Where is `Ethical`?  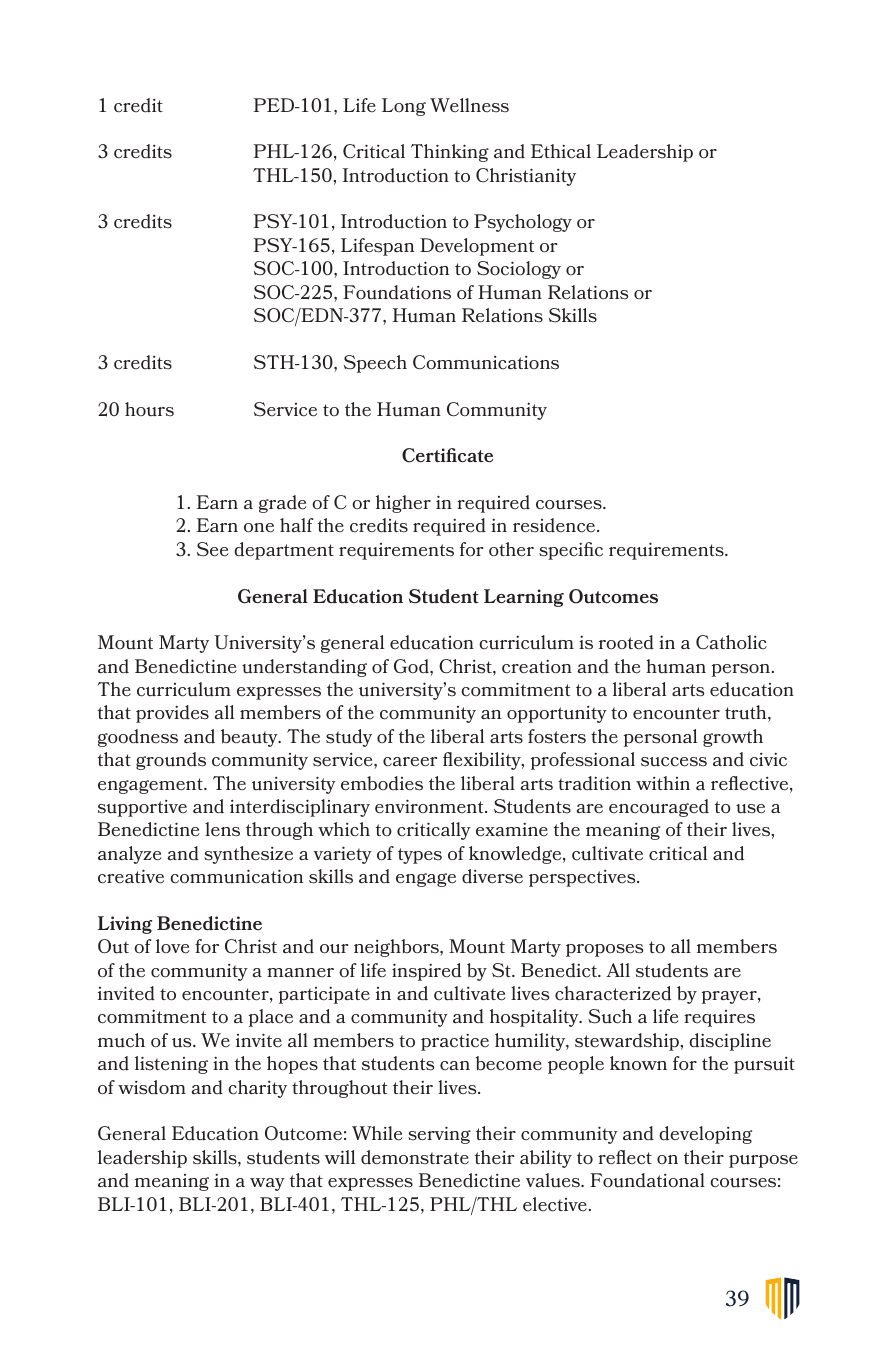 Ethical is located at coordinates (561, 151).
